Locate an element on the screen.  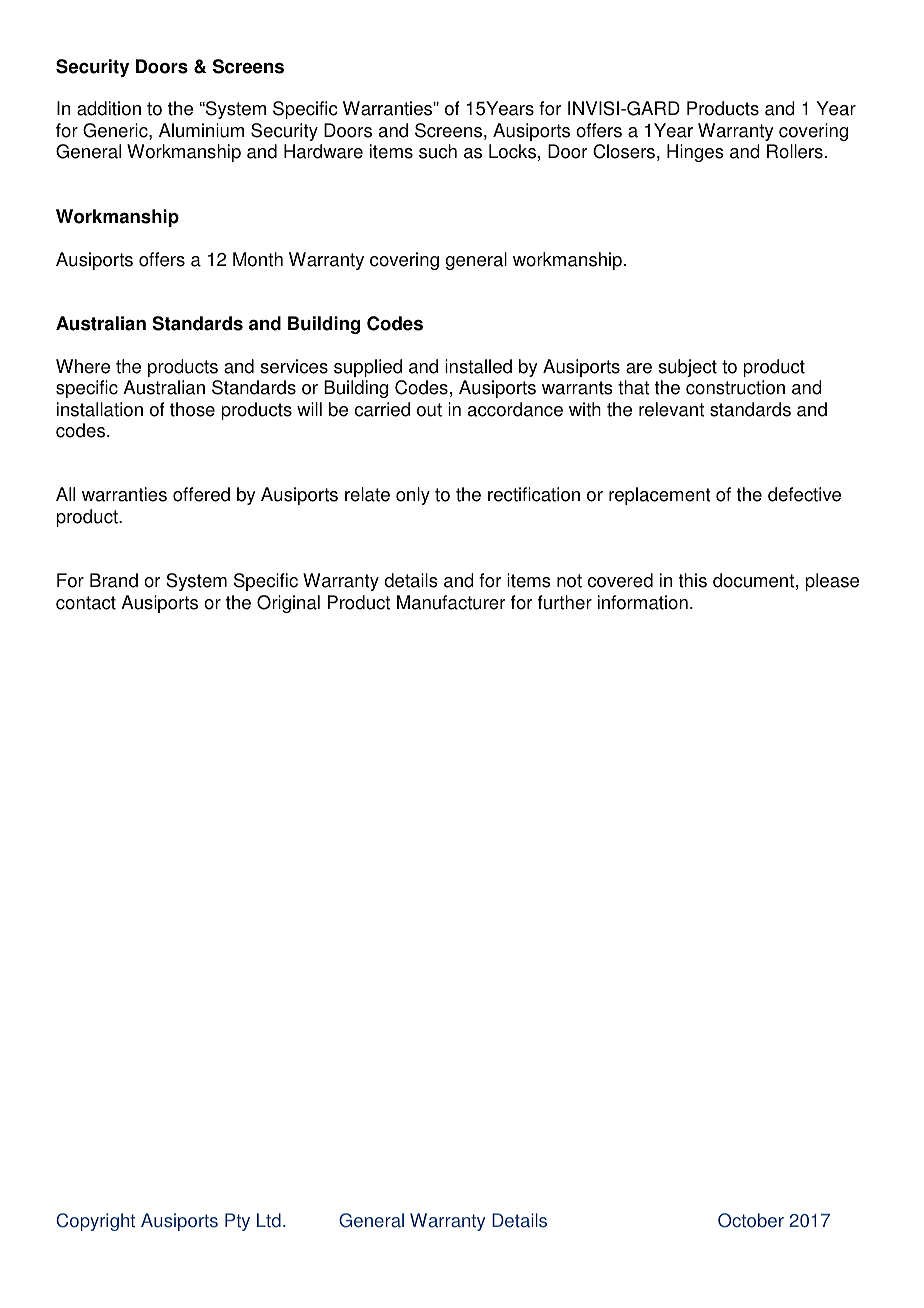
only is located at coordinates (413, 496).
